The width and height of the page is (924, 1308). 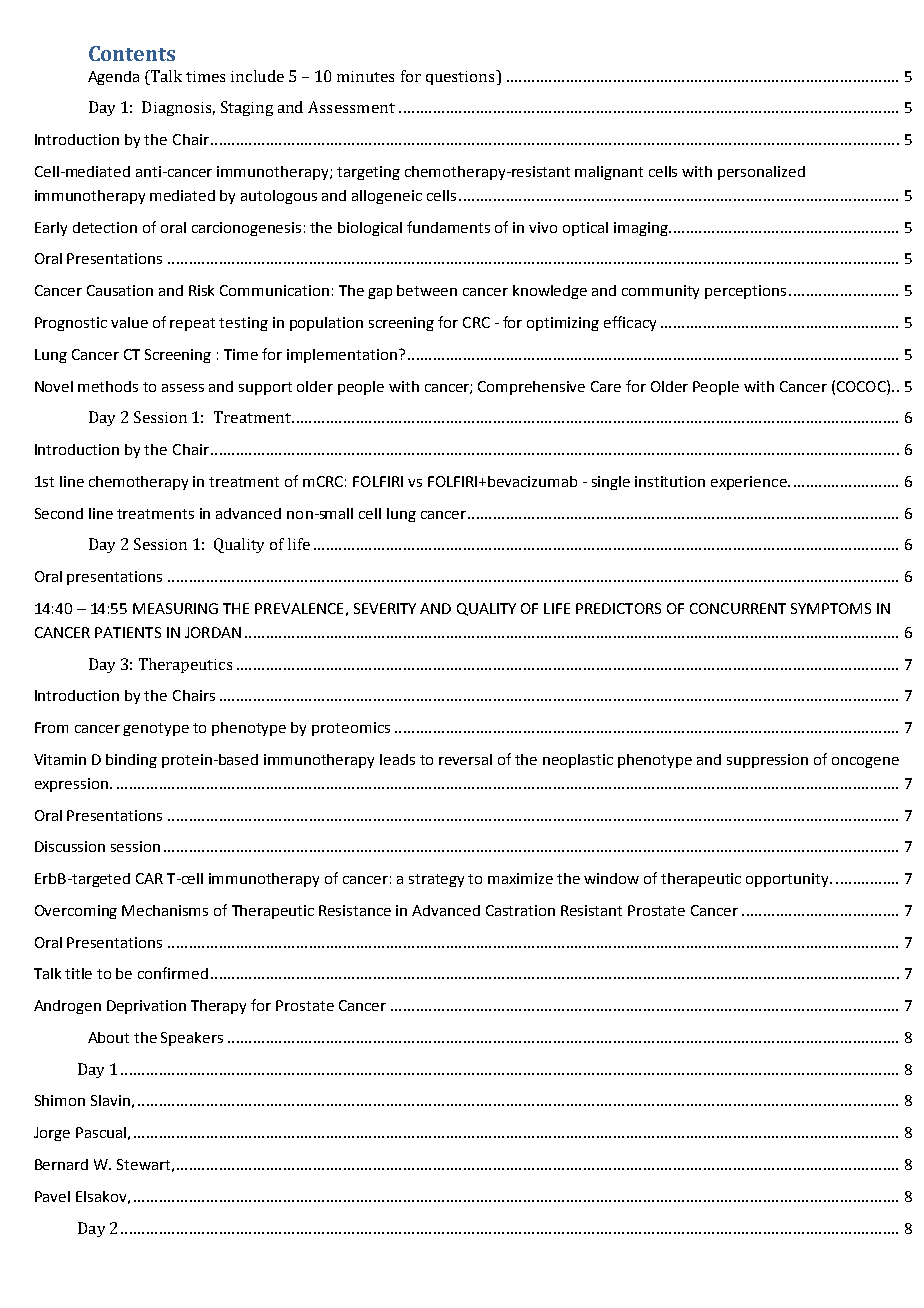 What do you see at coordinates (61, 1164) in the page?
I see `Bernard` at bounding box center [61, 1164].
